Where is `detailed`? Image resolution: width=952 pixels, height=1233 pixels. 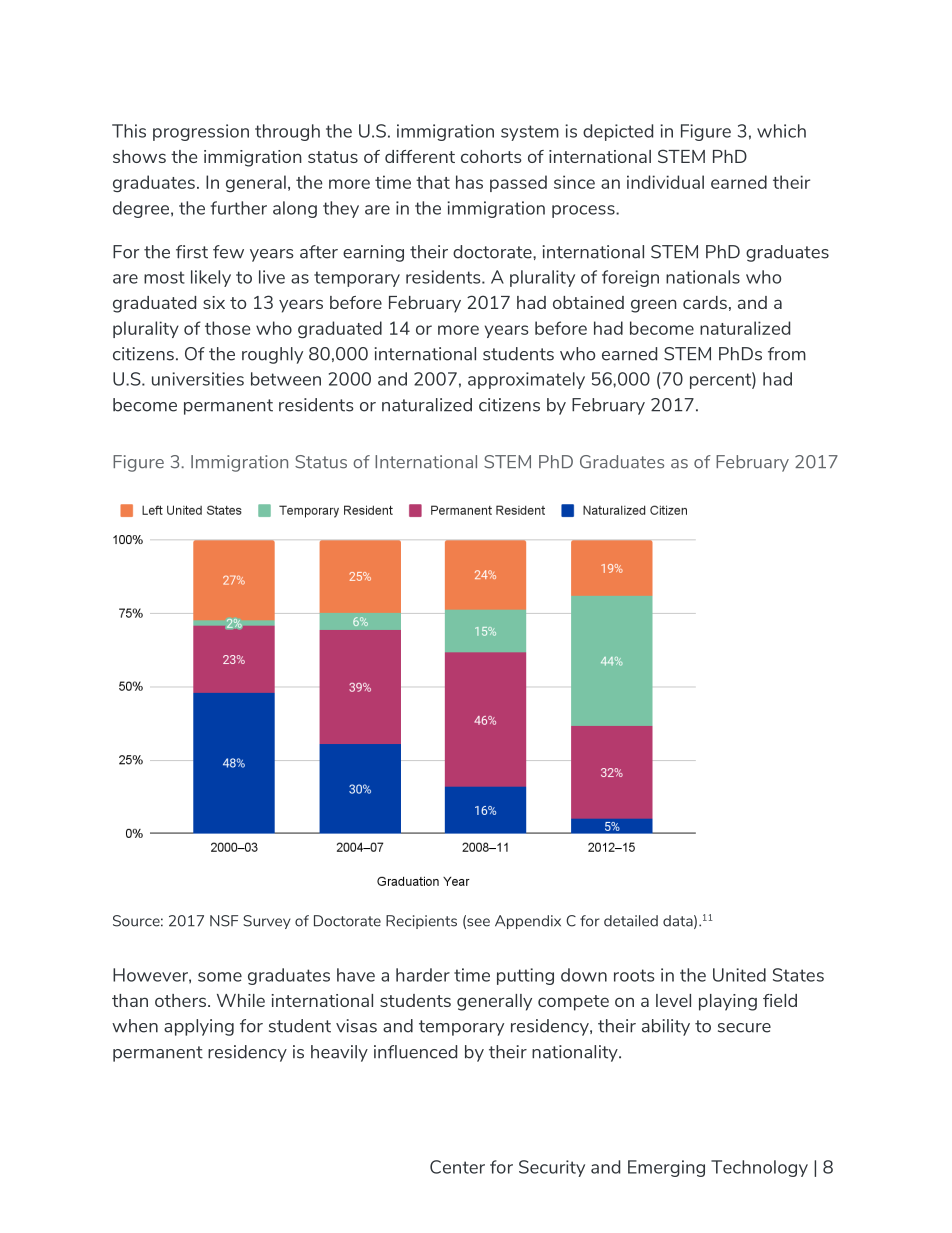
detailed is located at coordinates (631, 921).
